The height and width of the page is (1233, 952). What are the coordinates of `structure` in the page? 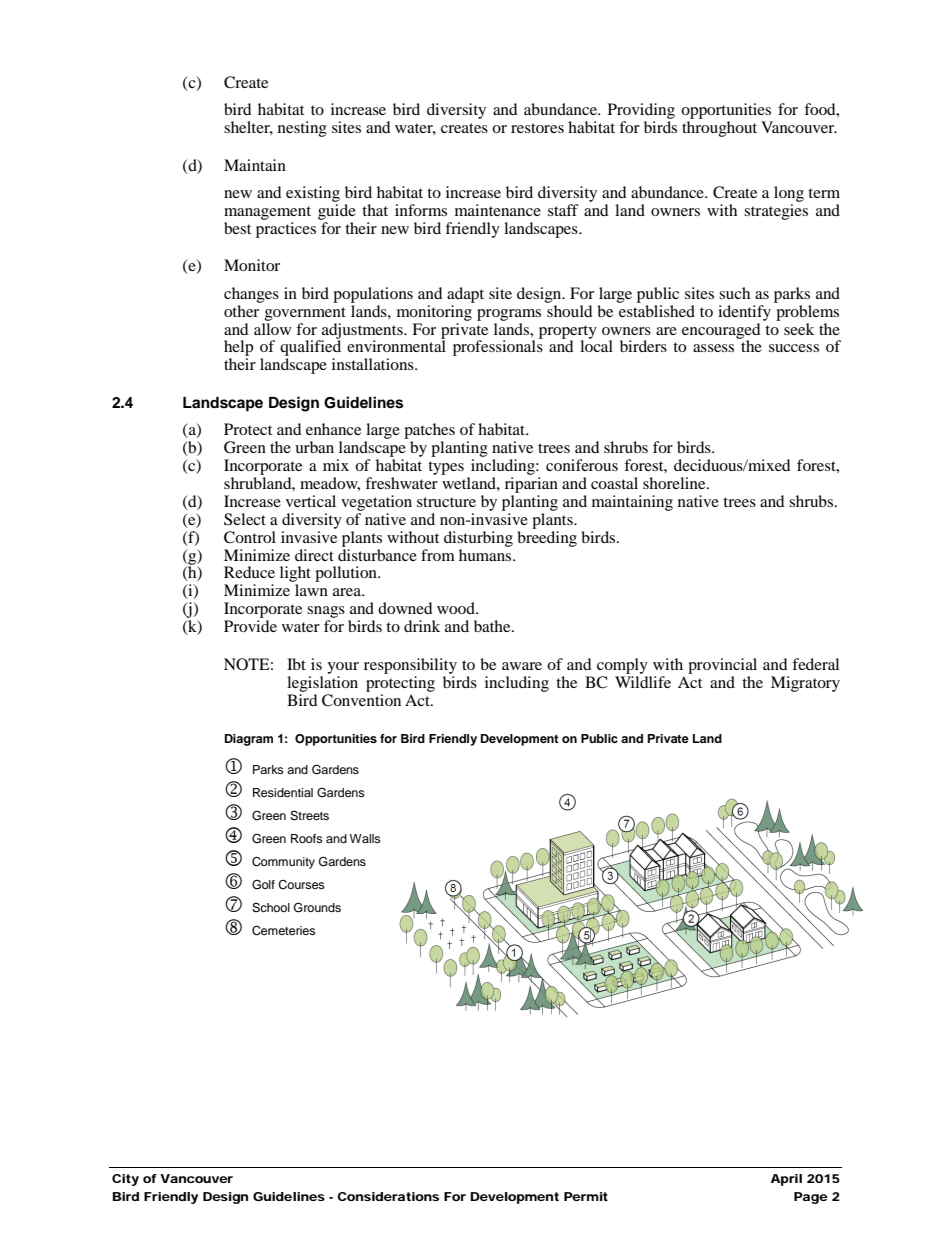 It's located at (446, 502).
